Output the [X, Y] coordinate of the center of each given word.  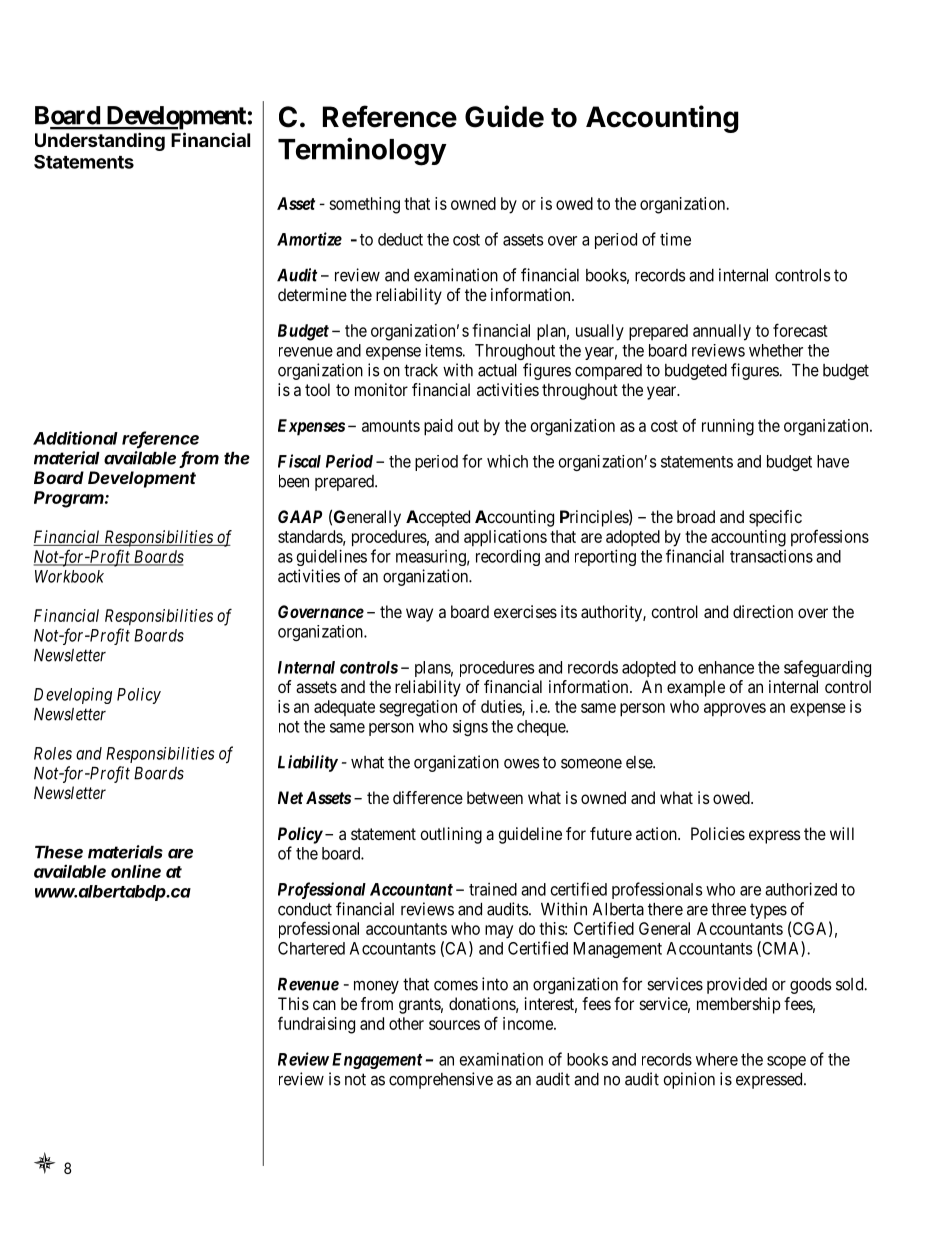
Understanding [100, 141]
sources [454, 1025]
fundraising [316, 1025]
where [717, 1059]
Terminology [362, 152]
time [675, 239]
